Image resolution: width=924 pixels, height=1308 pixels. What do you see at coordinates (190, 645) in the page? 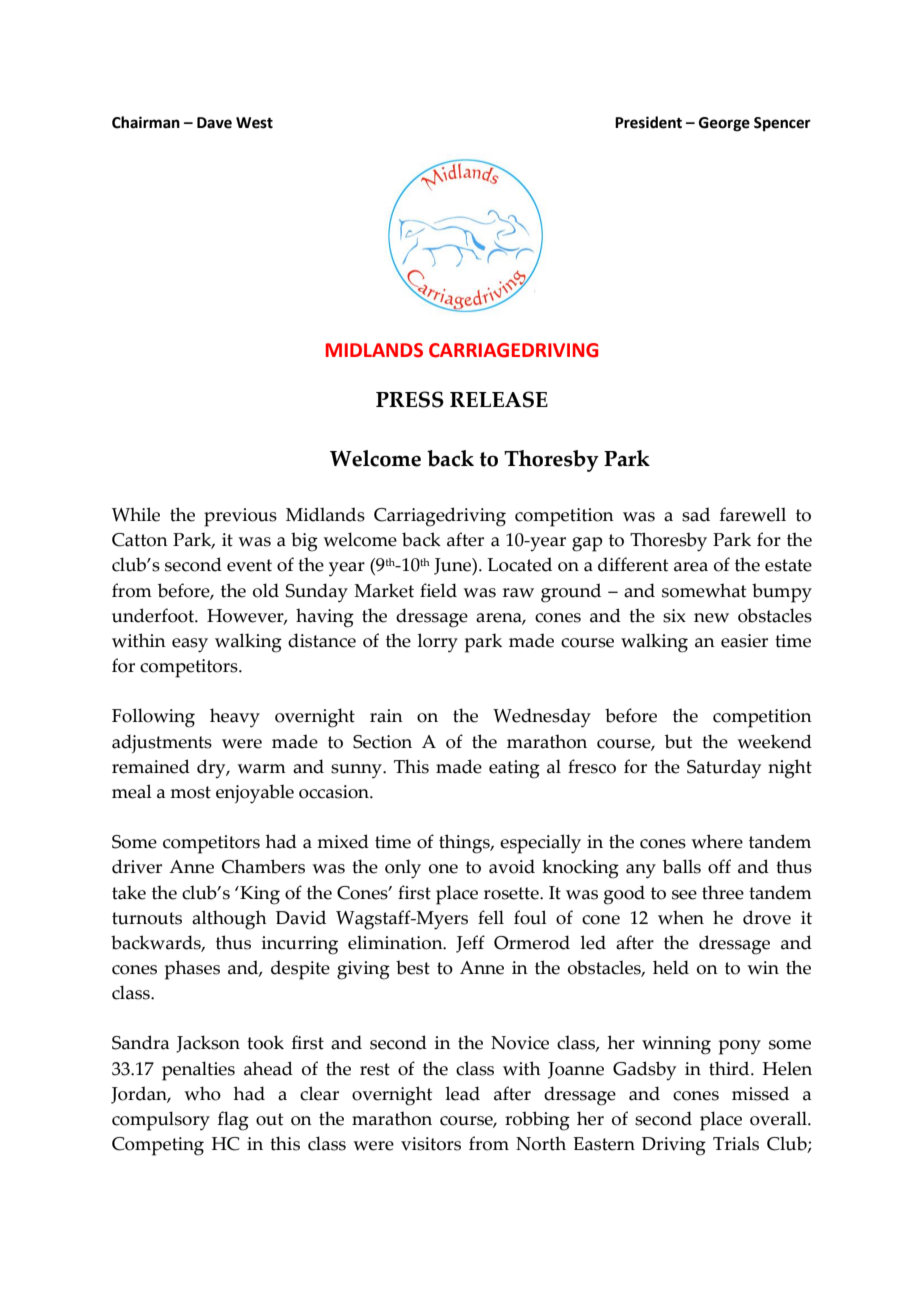
I see `easy` at bounding box center [190, 645].
